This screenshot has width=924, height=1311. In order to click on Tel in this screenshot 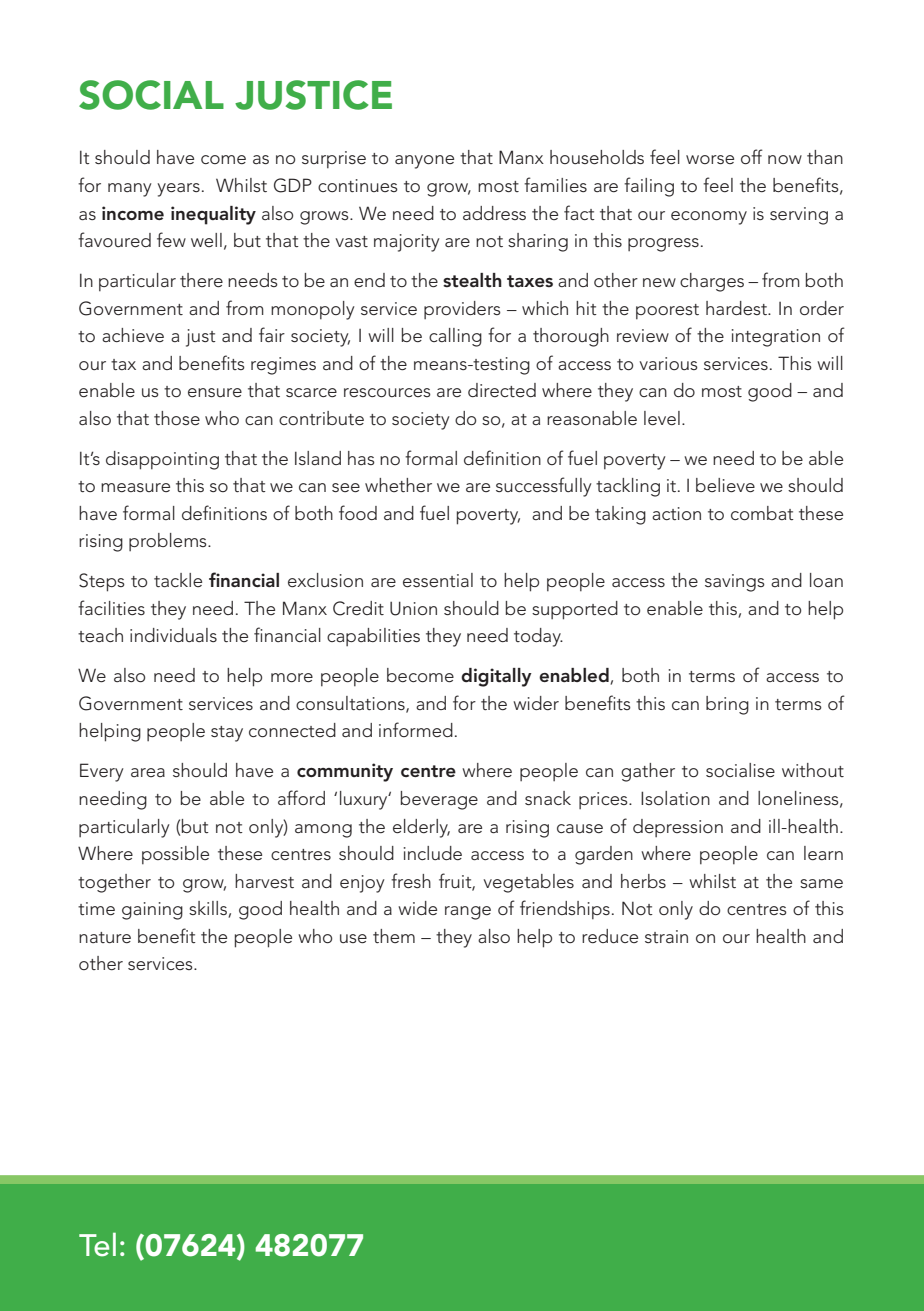, I will do `click(97, 1244)`.
